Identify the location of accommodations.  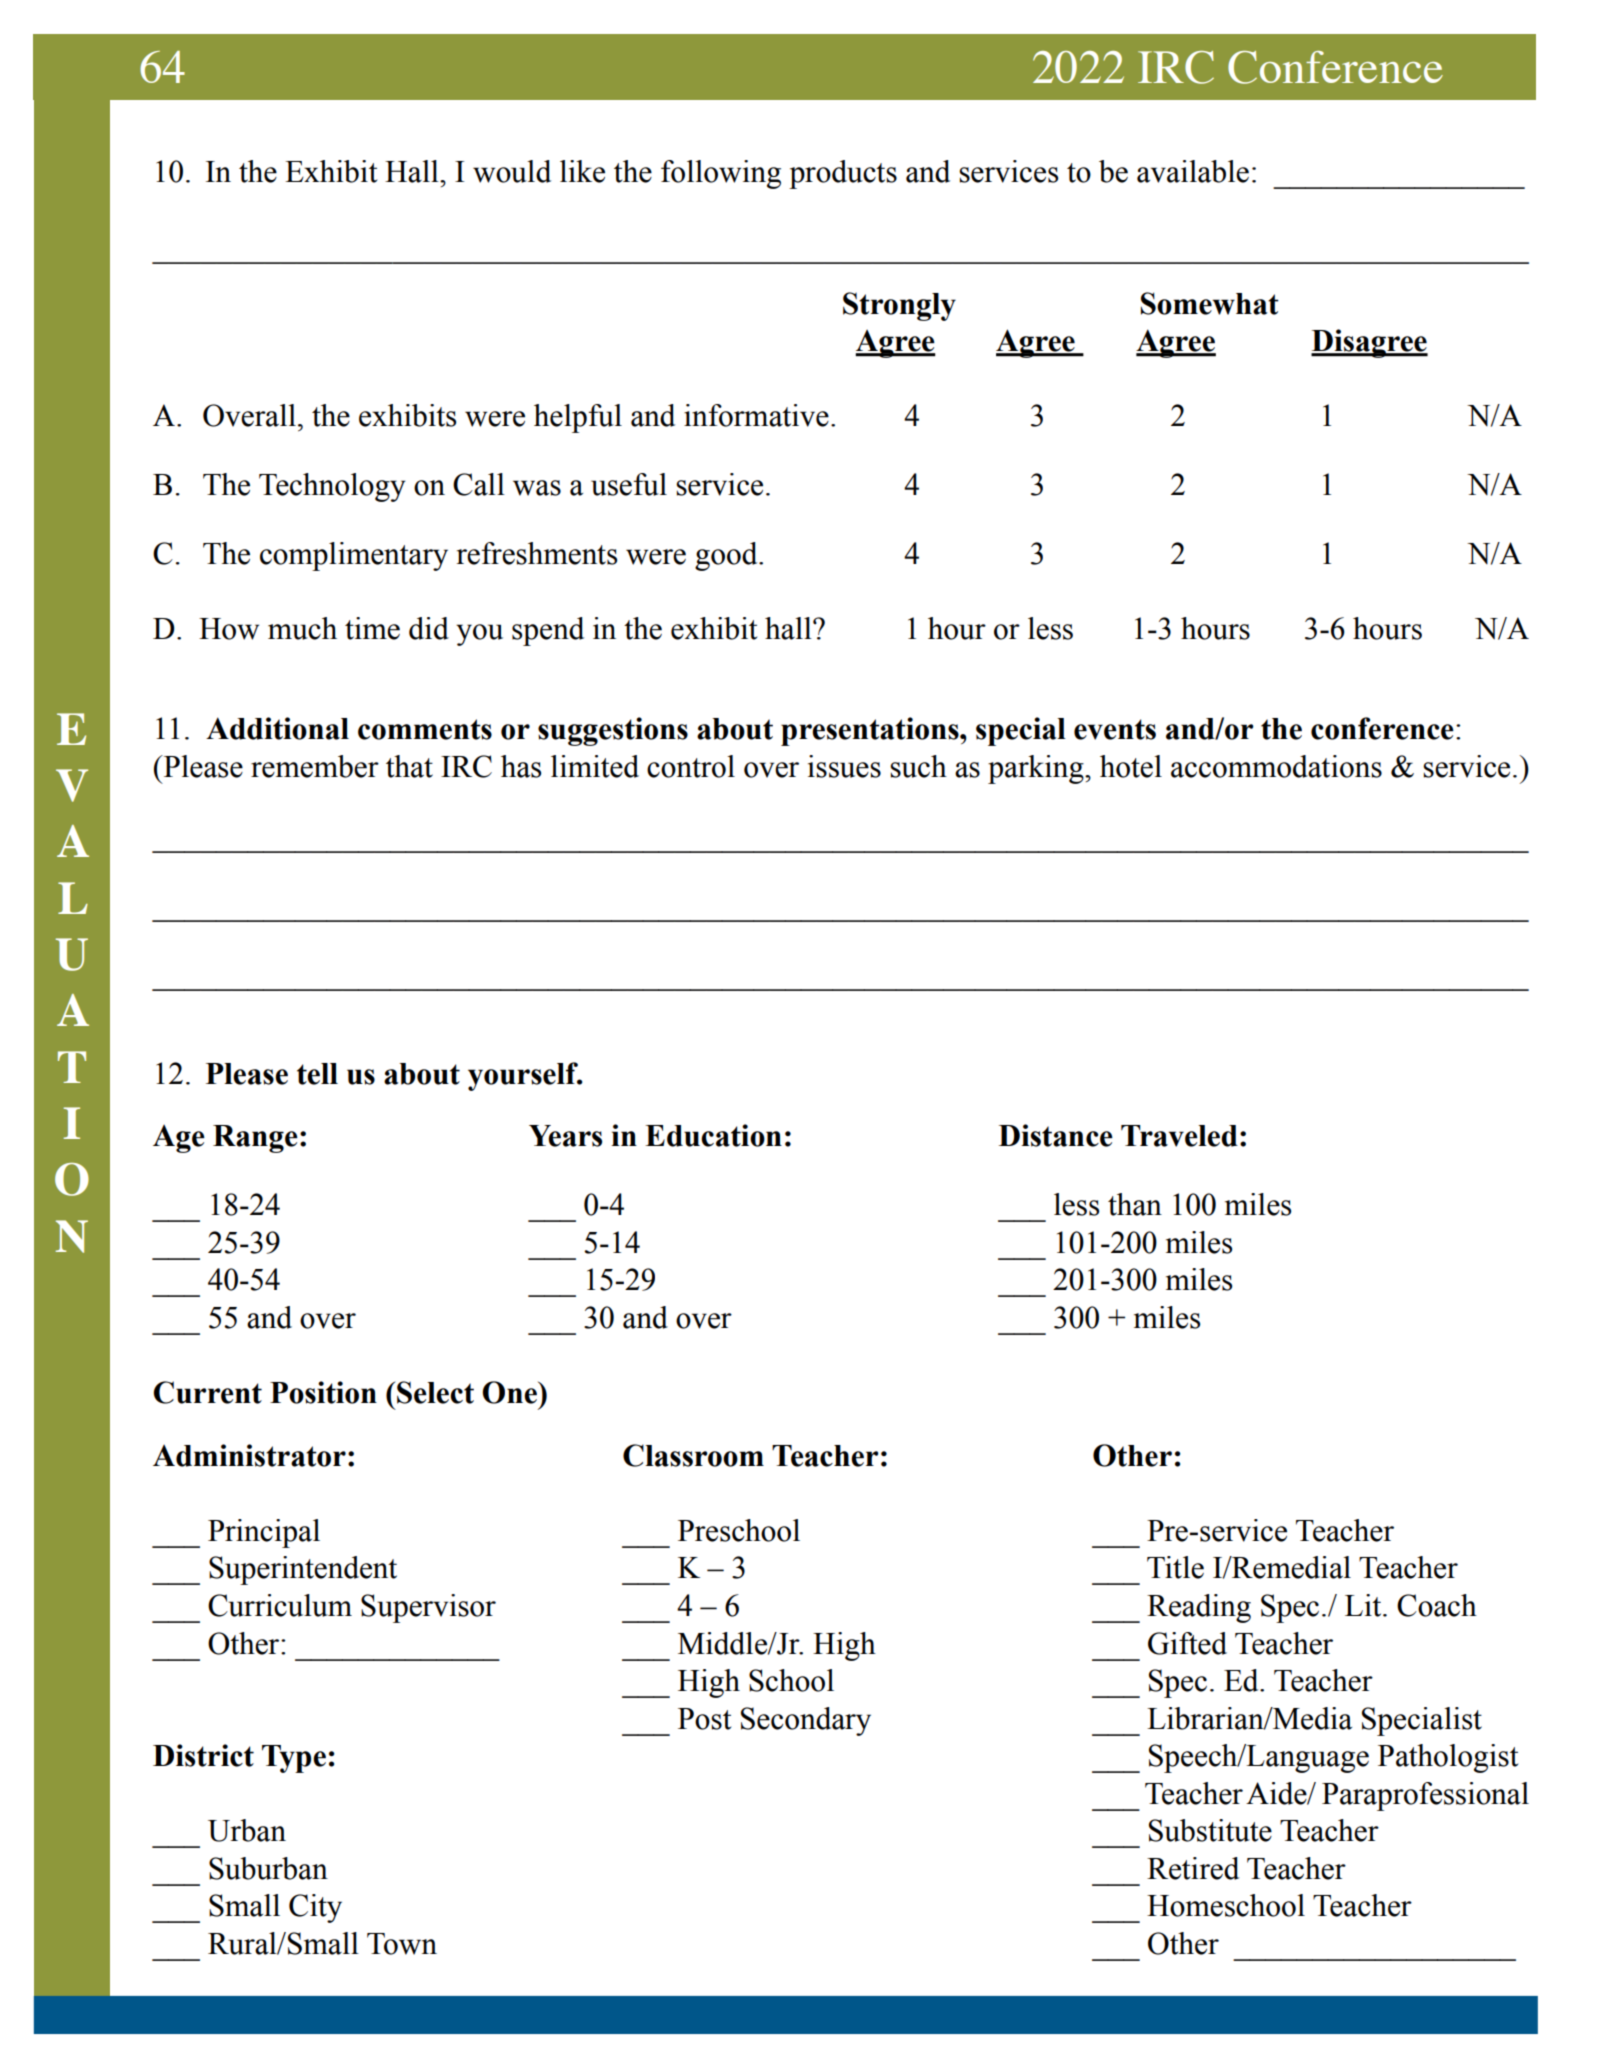
(1276, 766).
